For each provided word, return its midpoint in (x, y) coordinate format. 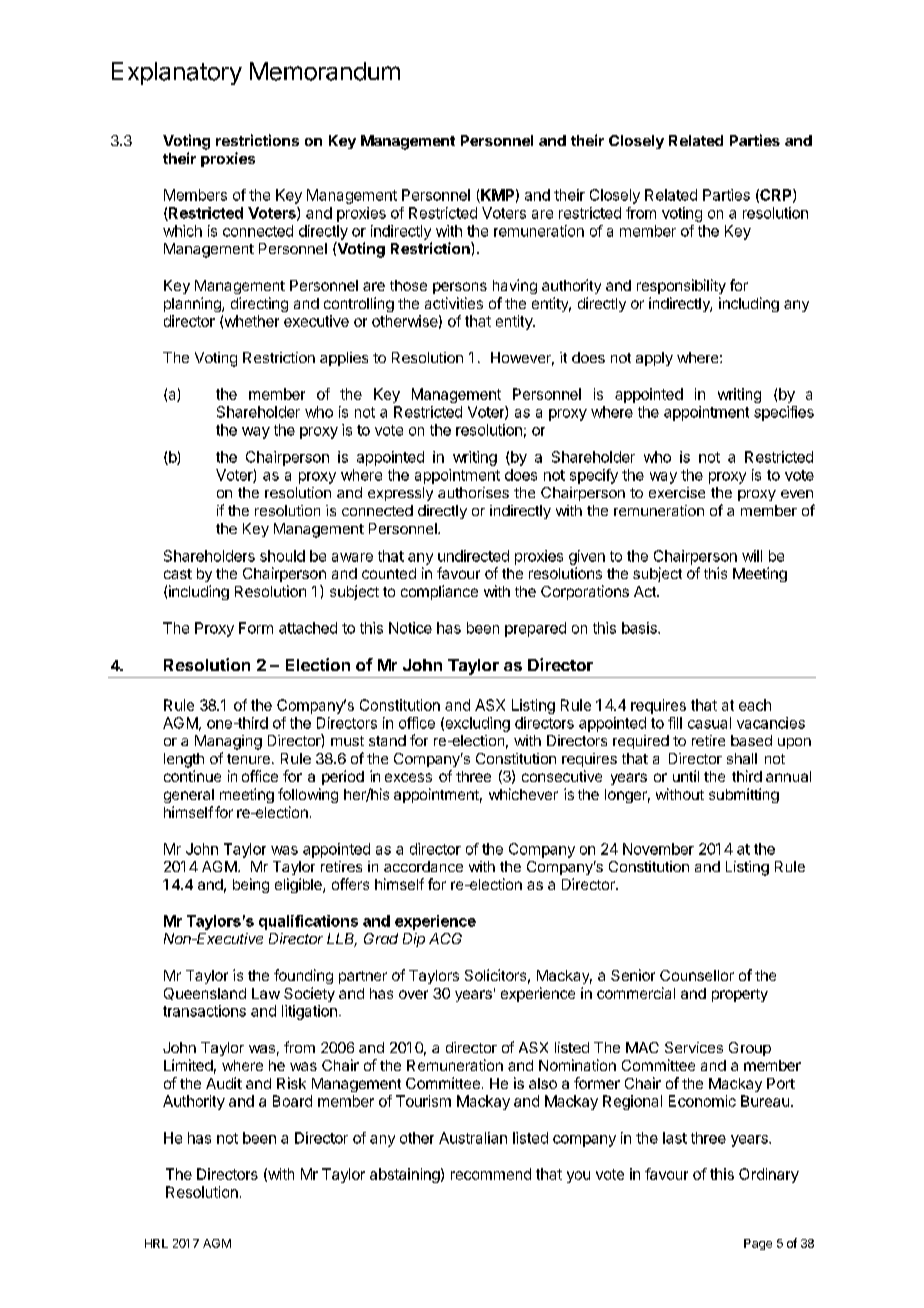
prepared (535, 629)
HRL (156, 1243)
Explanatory (177, 73)
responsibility (681, 286)
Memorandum (325, 71)
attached (308, 628)
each (755, 705)
